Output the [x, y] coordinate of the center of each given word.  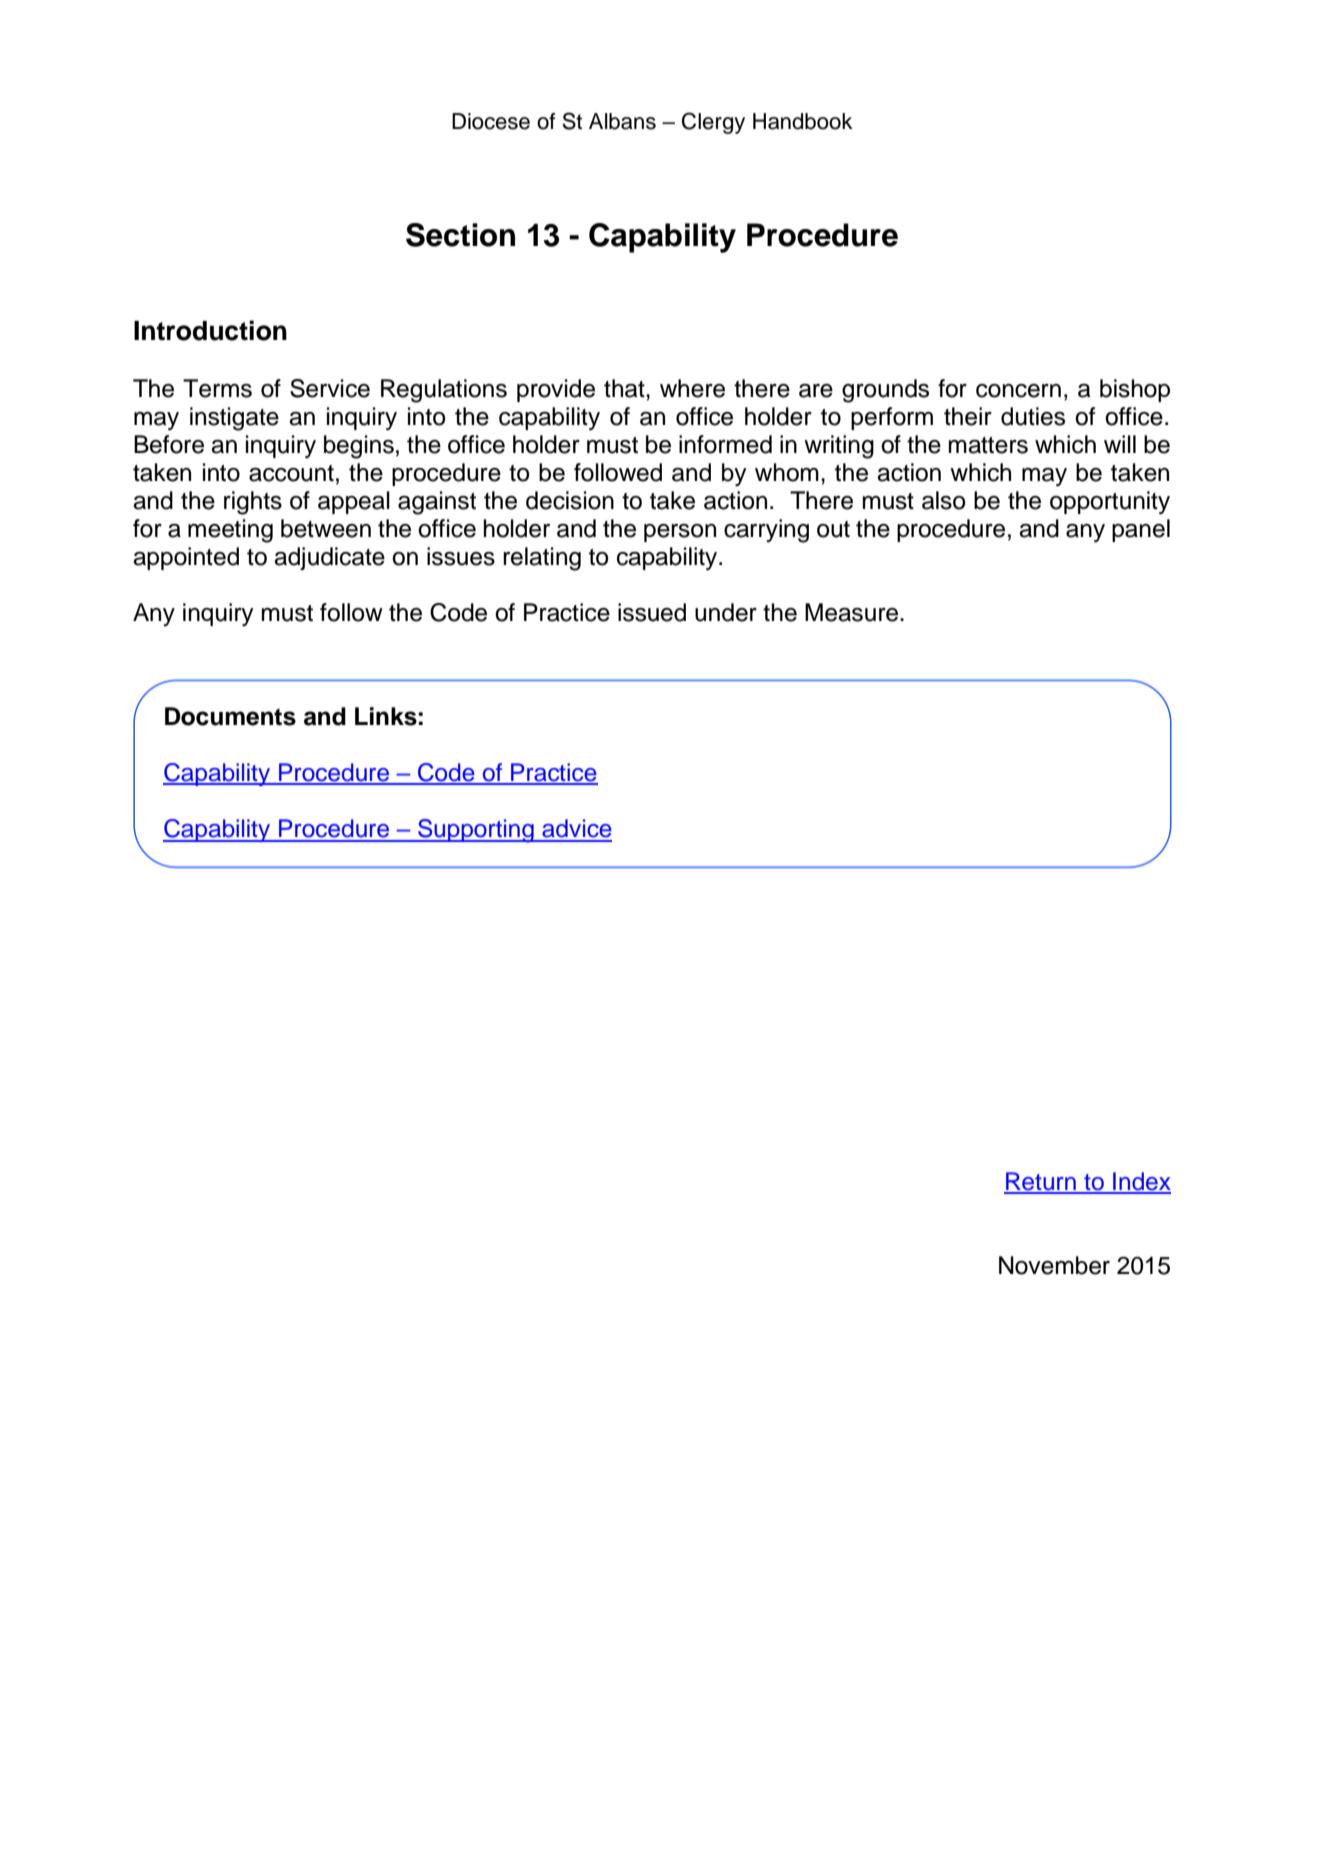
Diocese [491, 121]
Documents [230, 716]
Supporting [476, 831]
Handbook [803, 121]
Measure [853, 612]
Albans [622, 121]
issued [652, 612]
